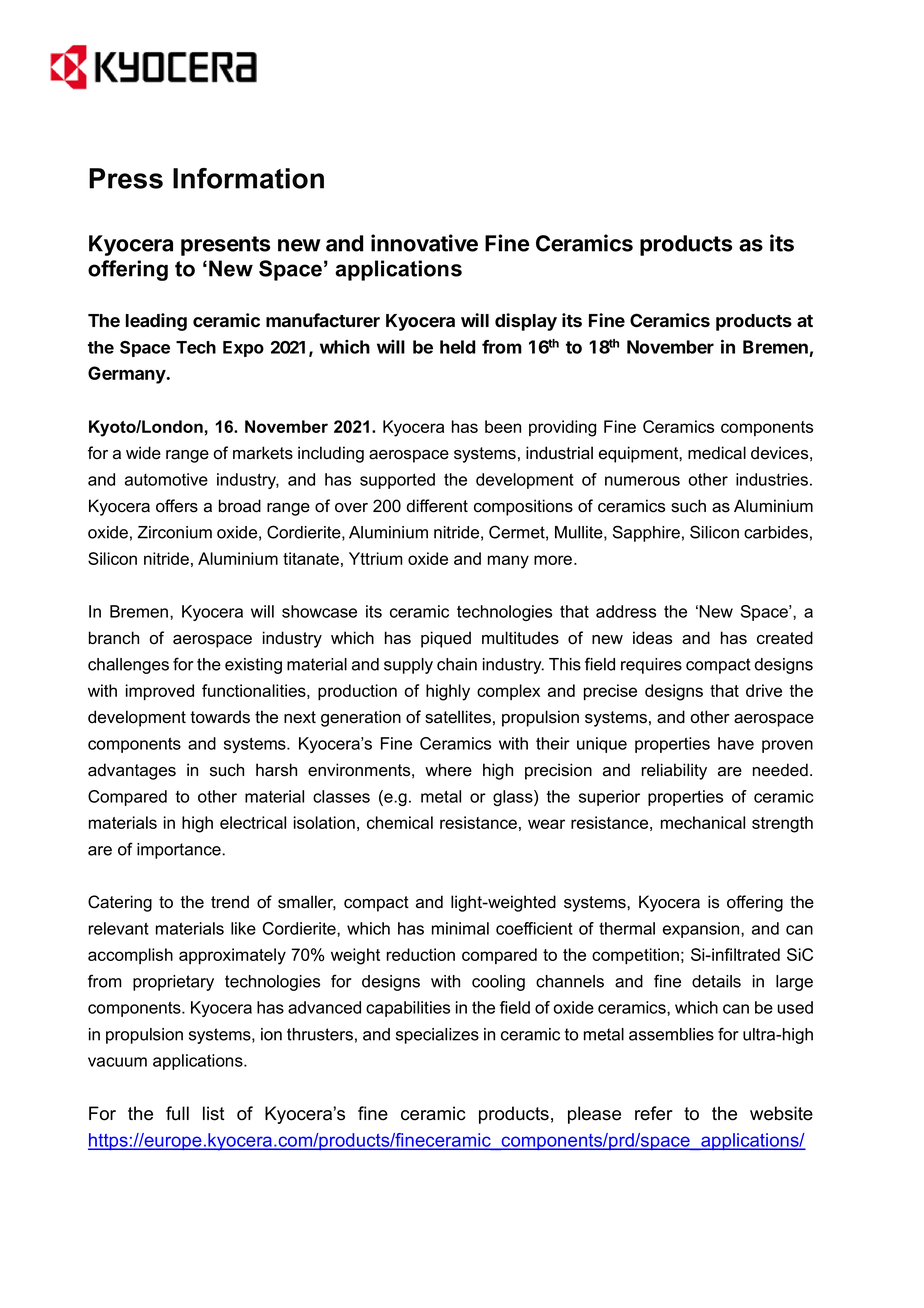  Describe the element at coordinates (253, 822) in the screenshot. I see `electrical` at that location.
